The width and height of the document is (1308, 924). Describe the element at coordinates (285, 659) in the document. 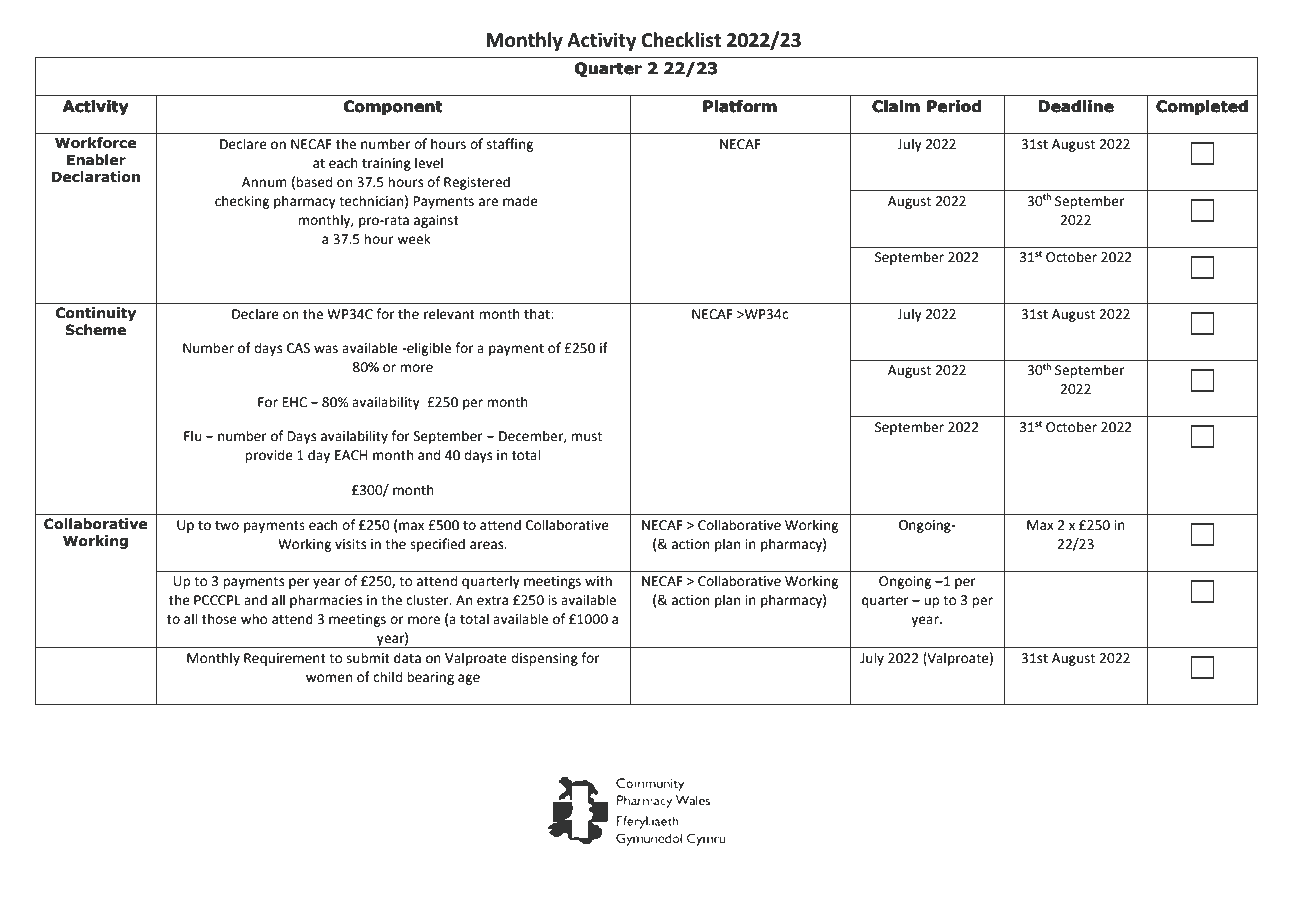

I see `Requirement` at that location.
